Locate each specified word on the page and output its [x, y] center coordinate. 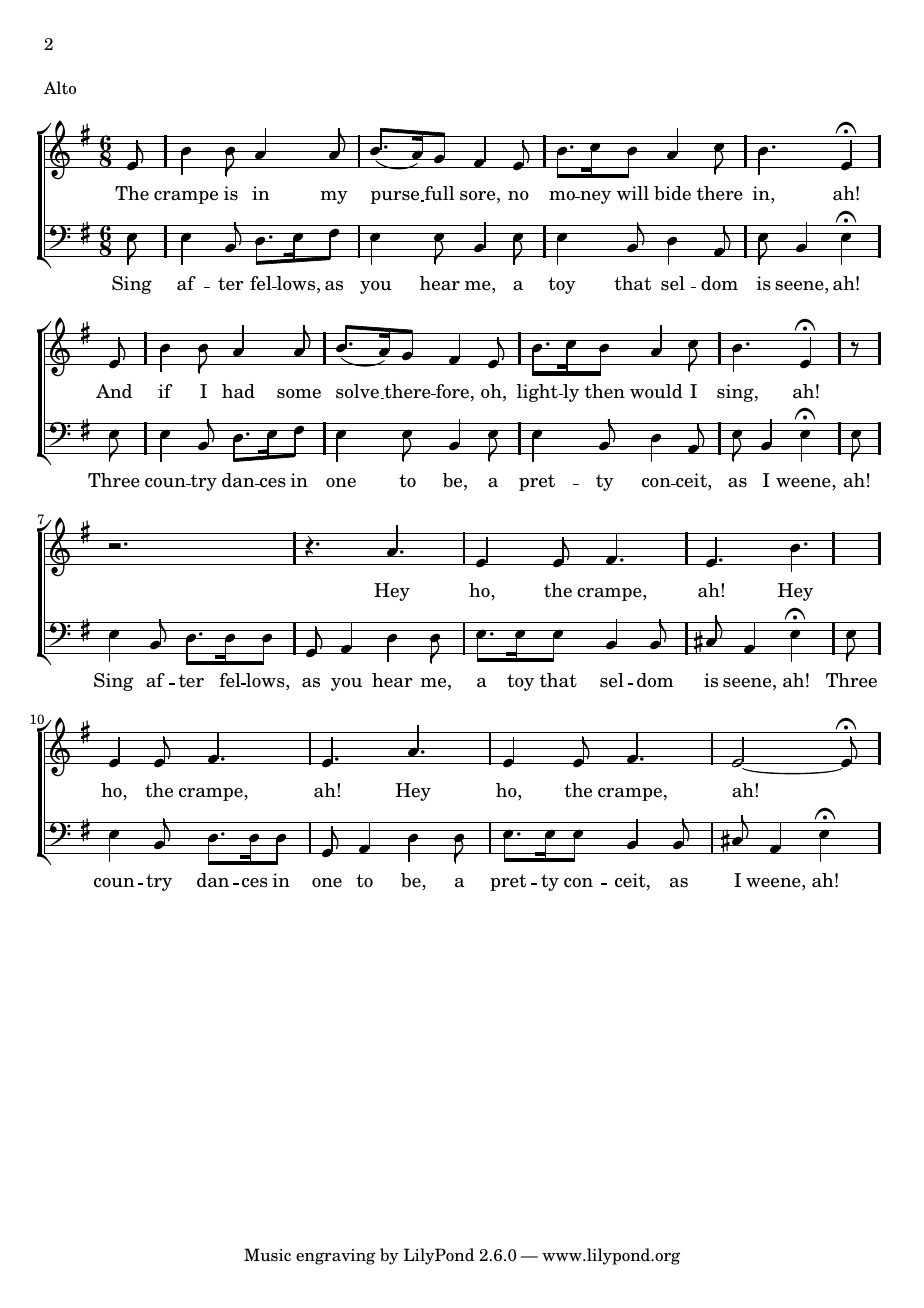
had [238, 391]
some [299, 394]
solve [357, 391]
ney [594, 197]
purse [396, 197]
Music [267, 1255]
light [538, 393]
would [656, 391]
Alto [60, 88]
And [114, 391]
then [605, 391]
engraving [335, 1257]
